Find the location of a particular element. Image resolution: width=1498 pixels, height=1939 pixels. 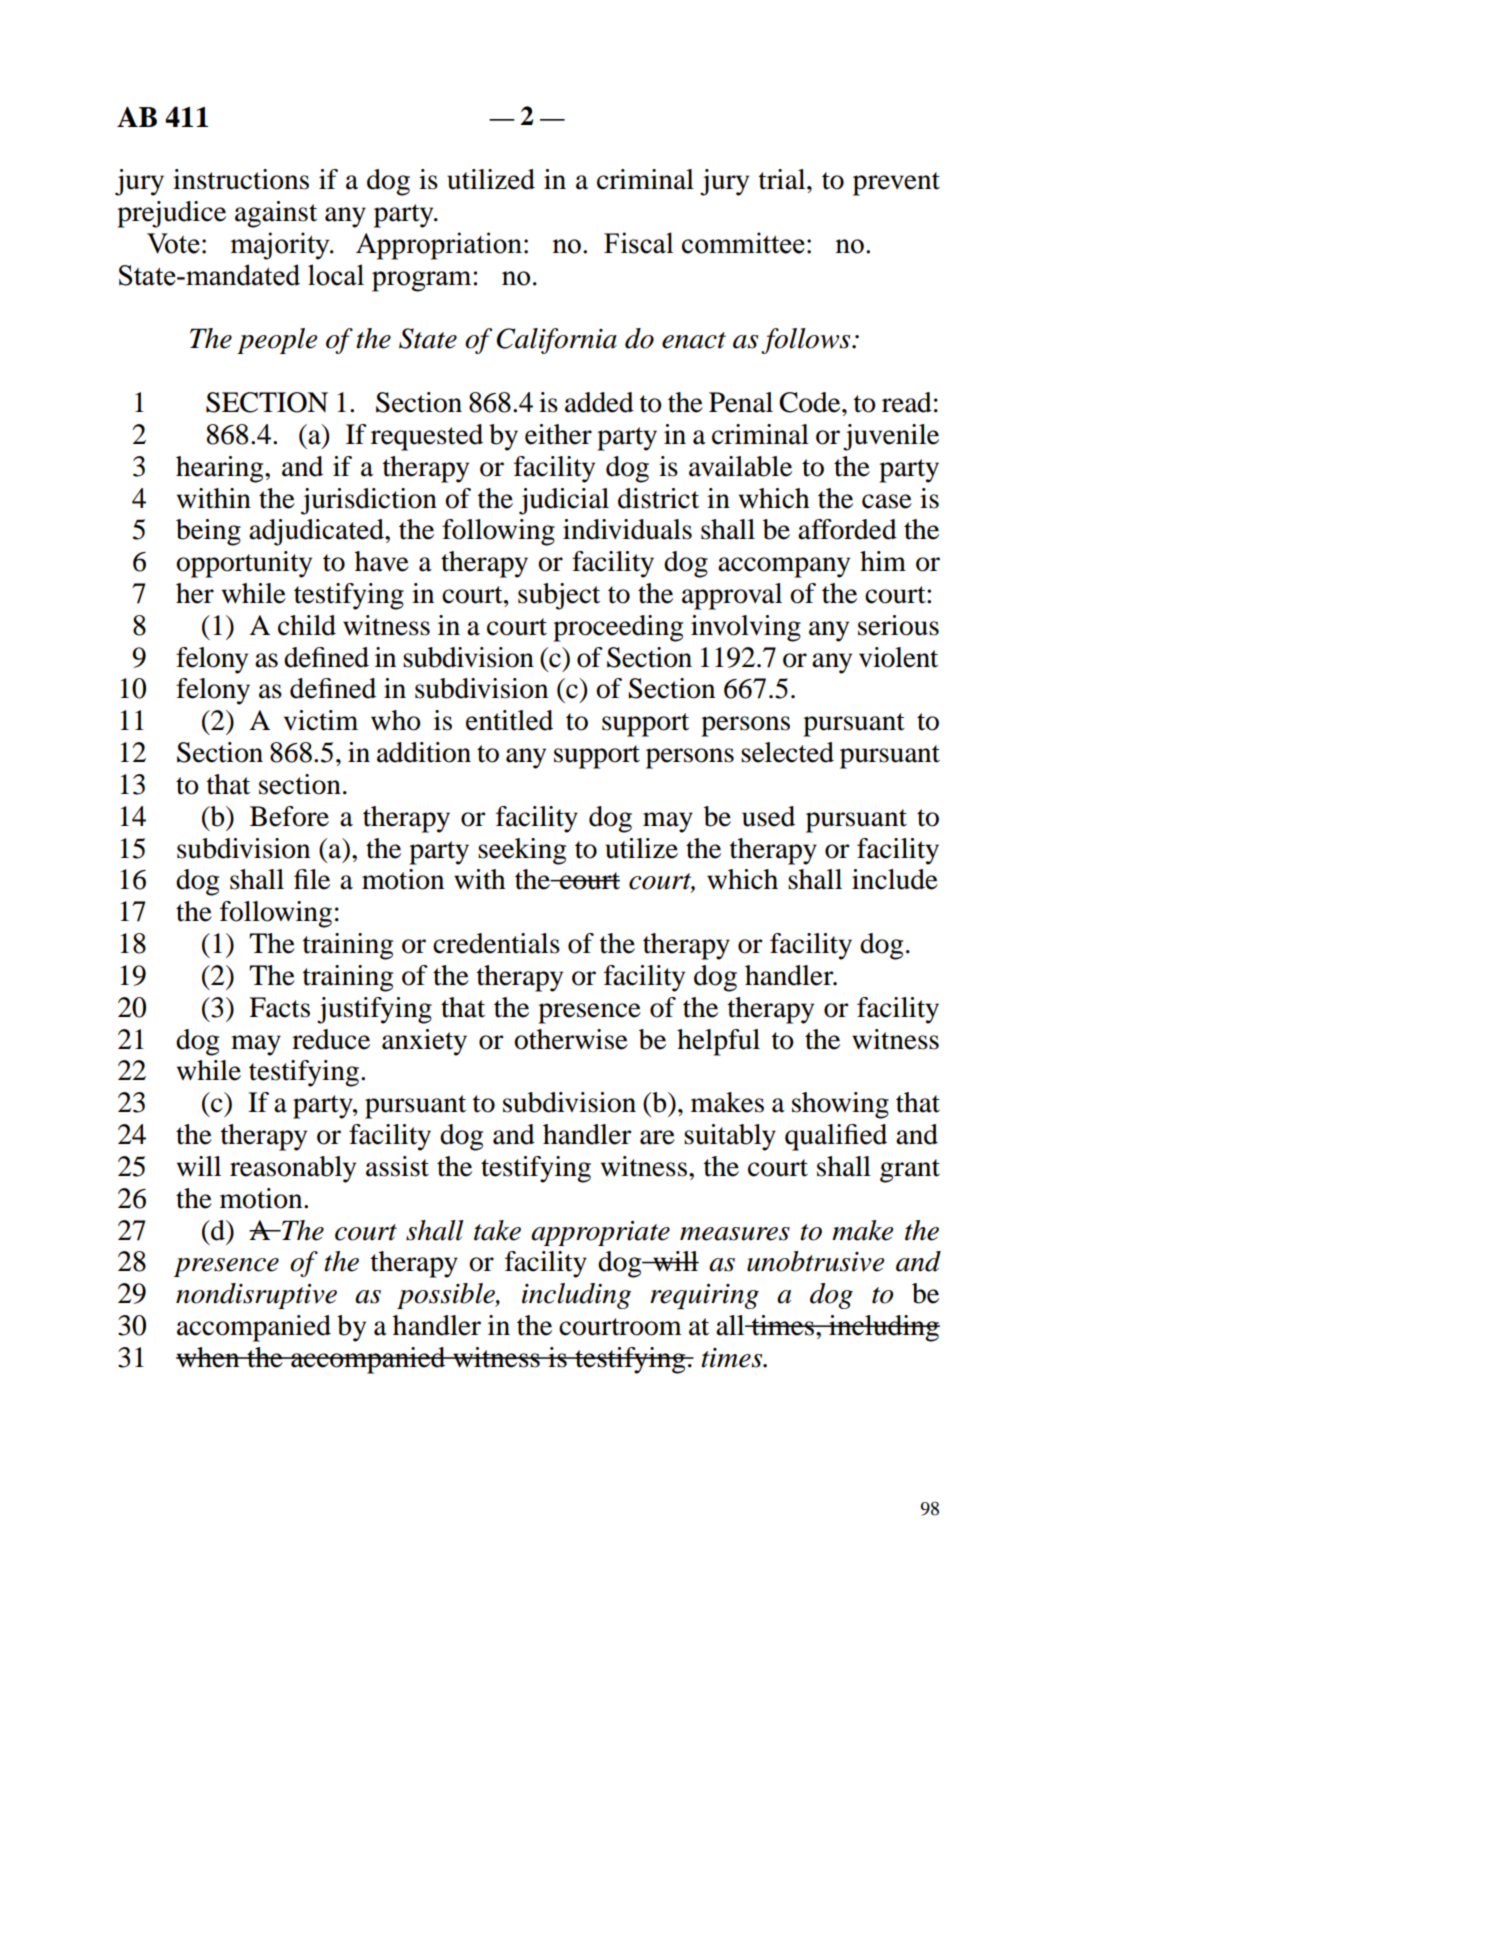

Before is located at coordinates (289, 816).
